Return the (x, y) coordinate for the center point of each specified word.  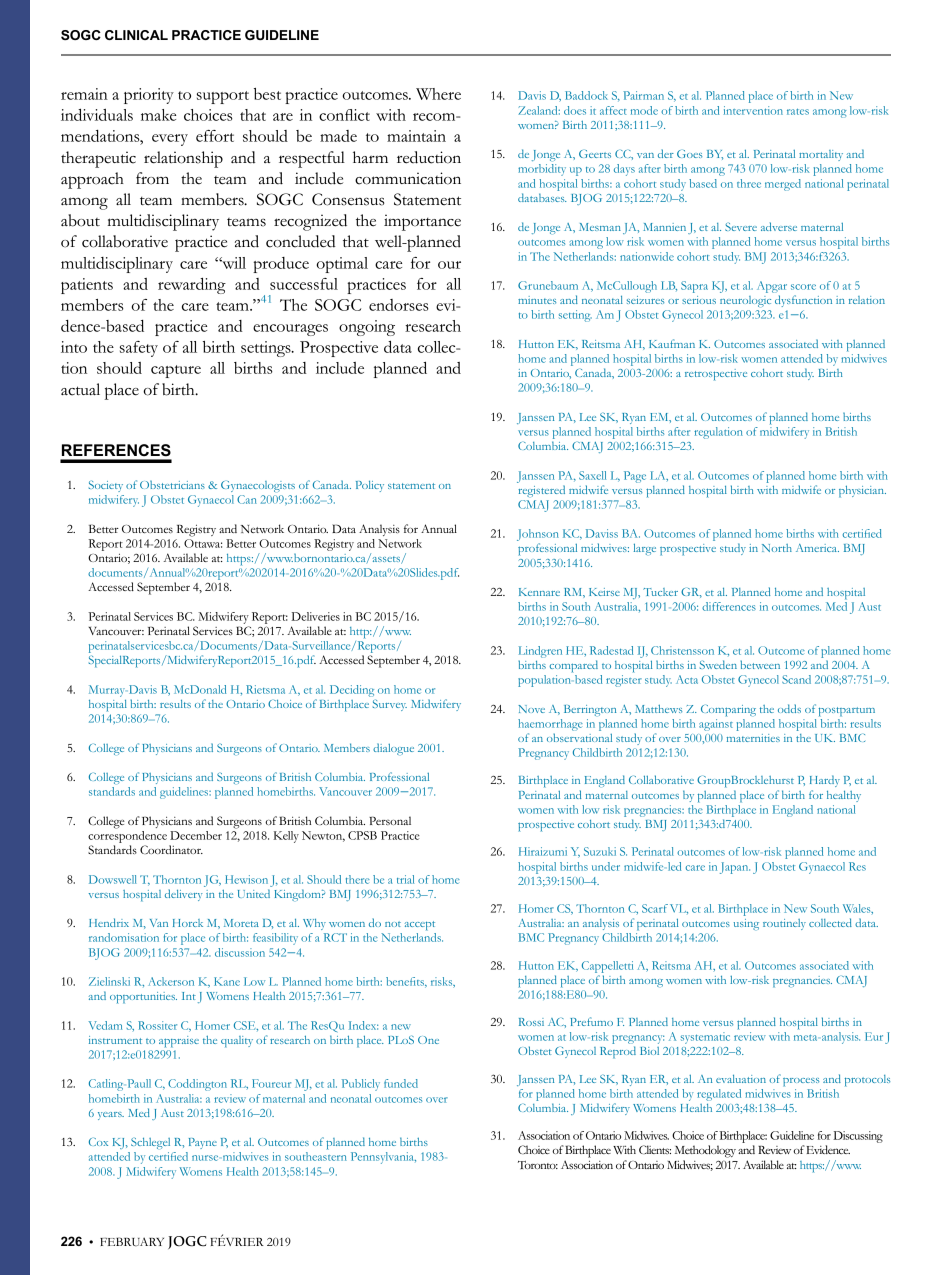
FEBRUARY (132, 1242)
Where (438, 94)
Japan (735, 868)
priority (149, 96)
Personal (390, 820)
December (196, 835)
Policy (370, 486)
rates (798, 112)
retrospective (716, 375)
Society (106, 486)
